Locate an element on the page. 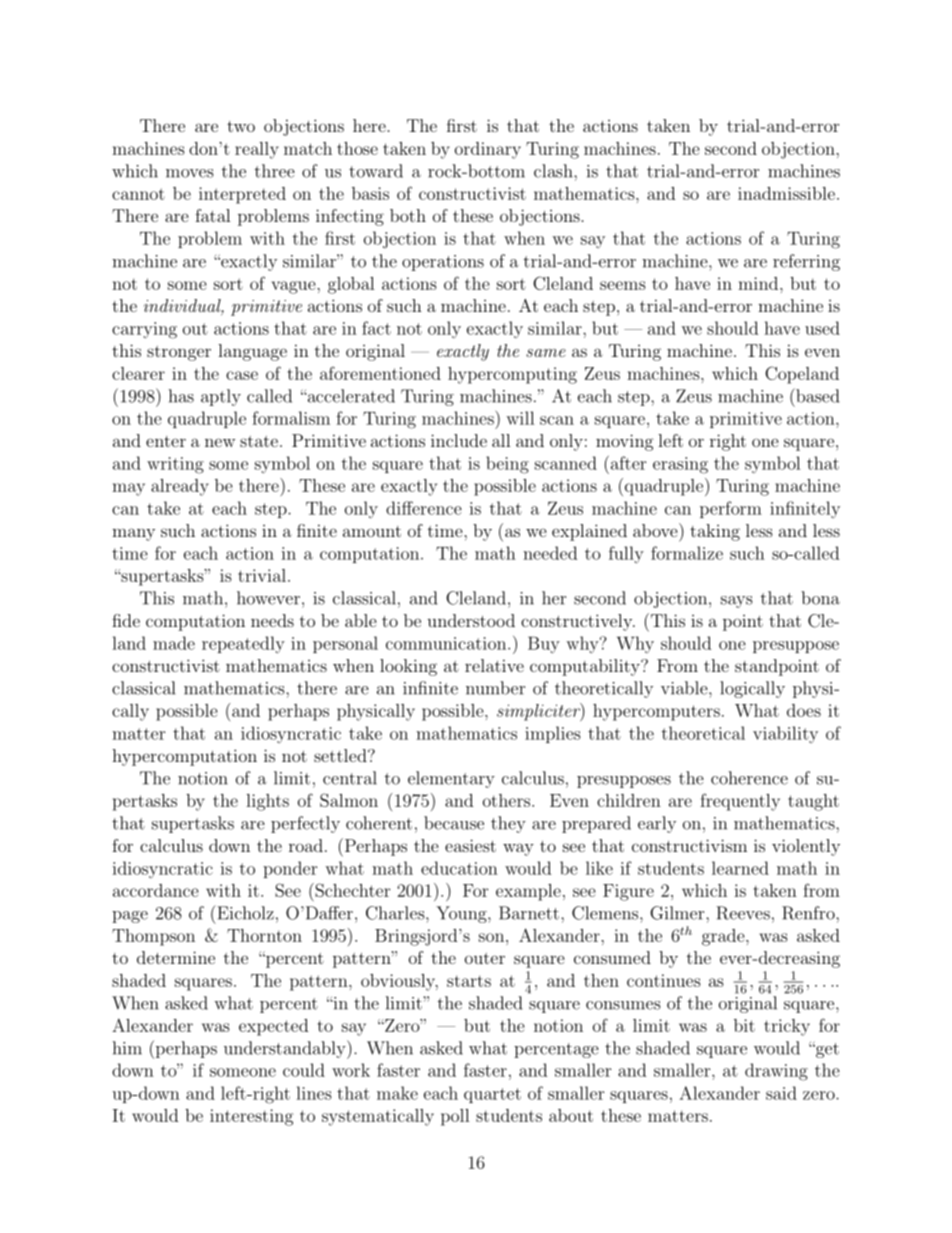  understood is located at coordinates (471, 620).
